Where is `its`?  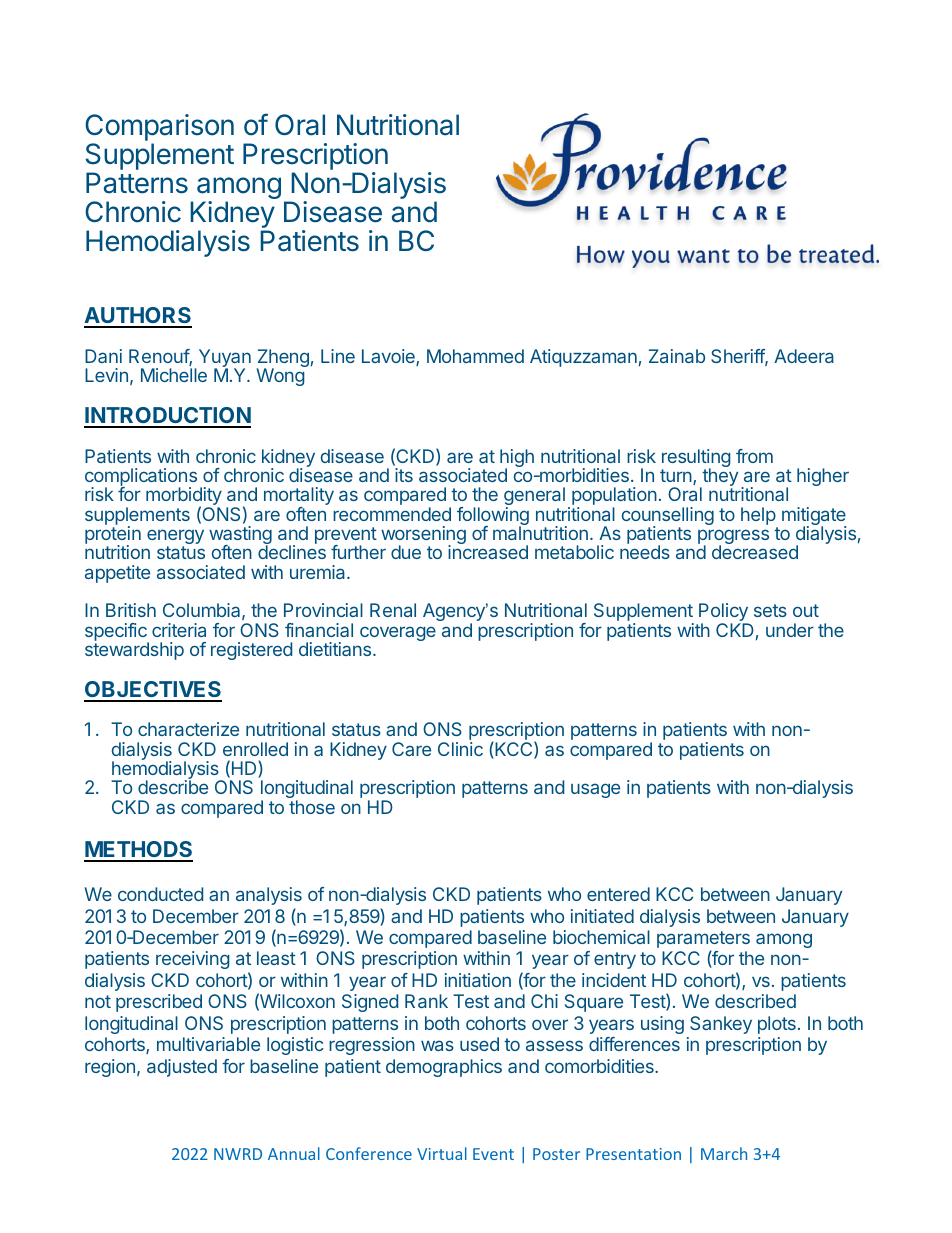
its is located at coordinates (404, 475).
